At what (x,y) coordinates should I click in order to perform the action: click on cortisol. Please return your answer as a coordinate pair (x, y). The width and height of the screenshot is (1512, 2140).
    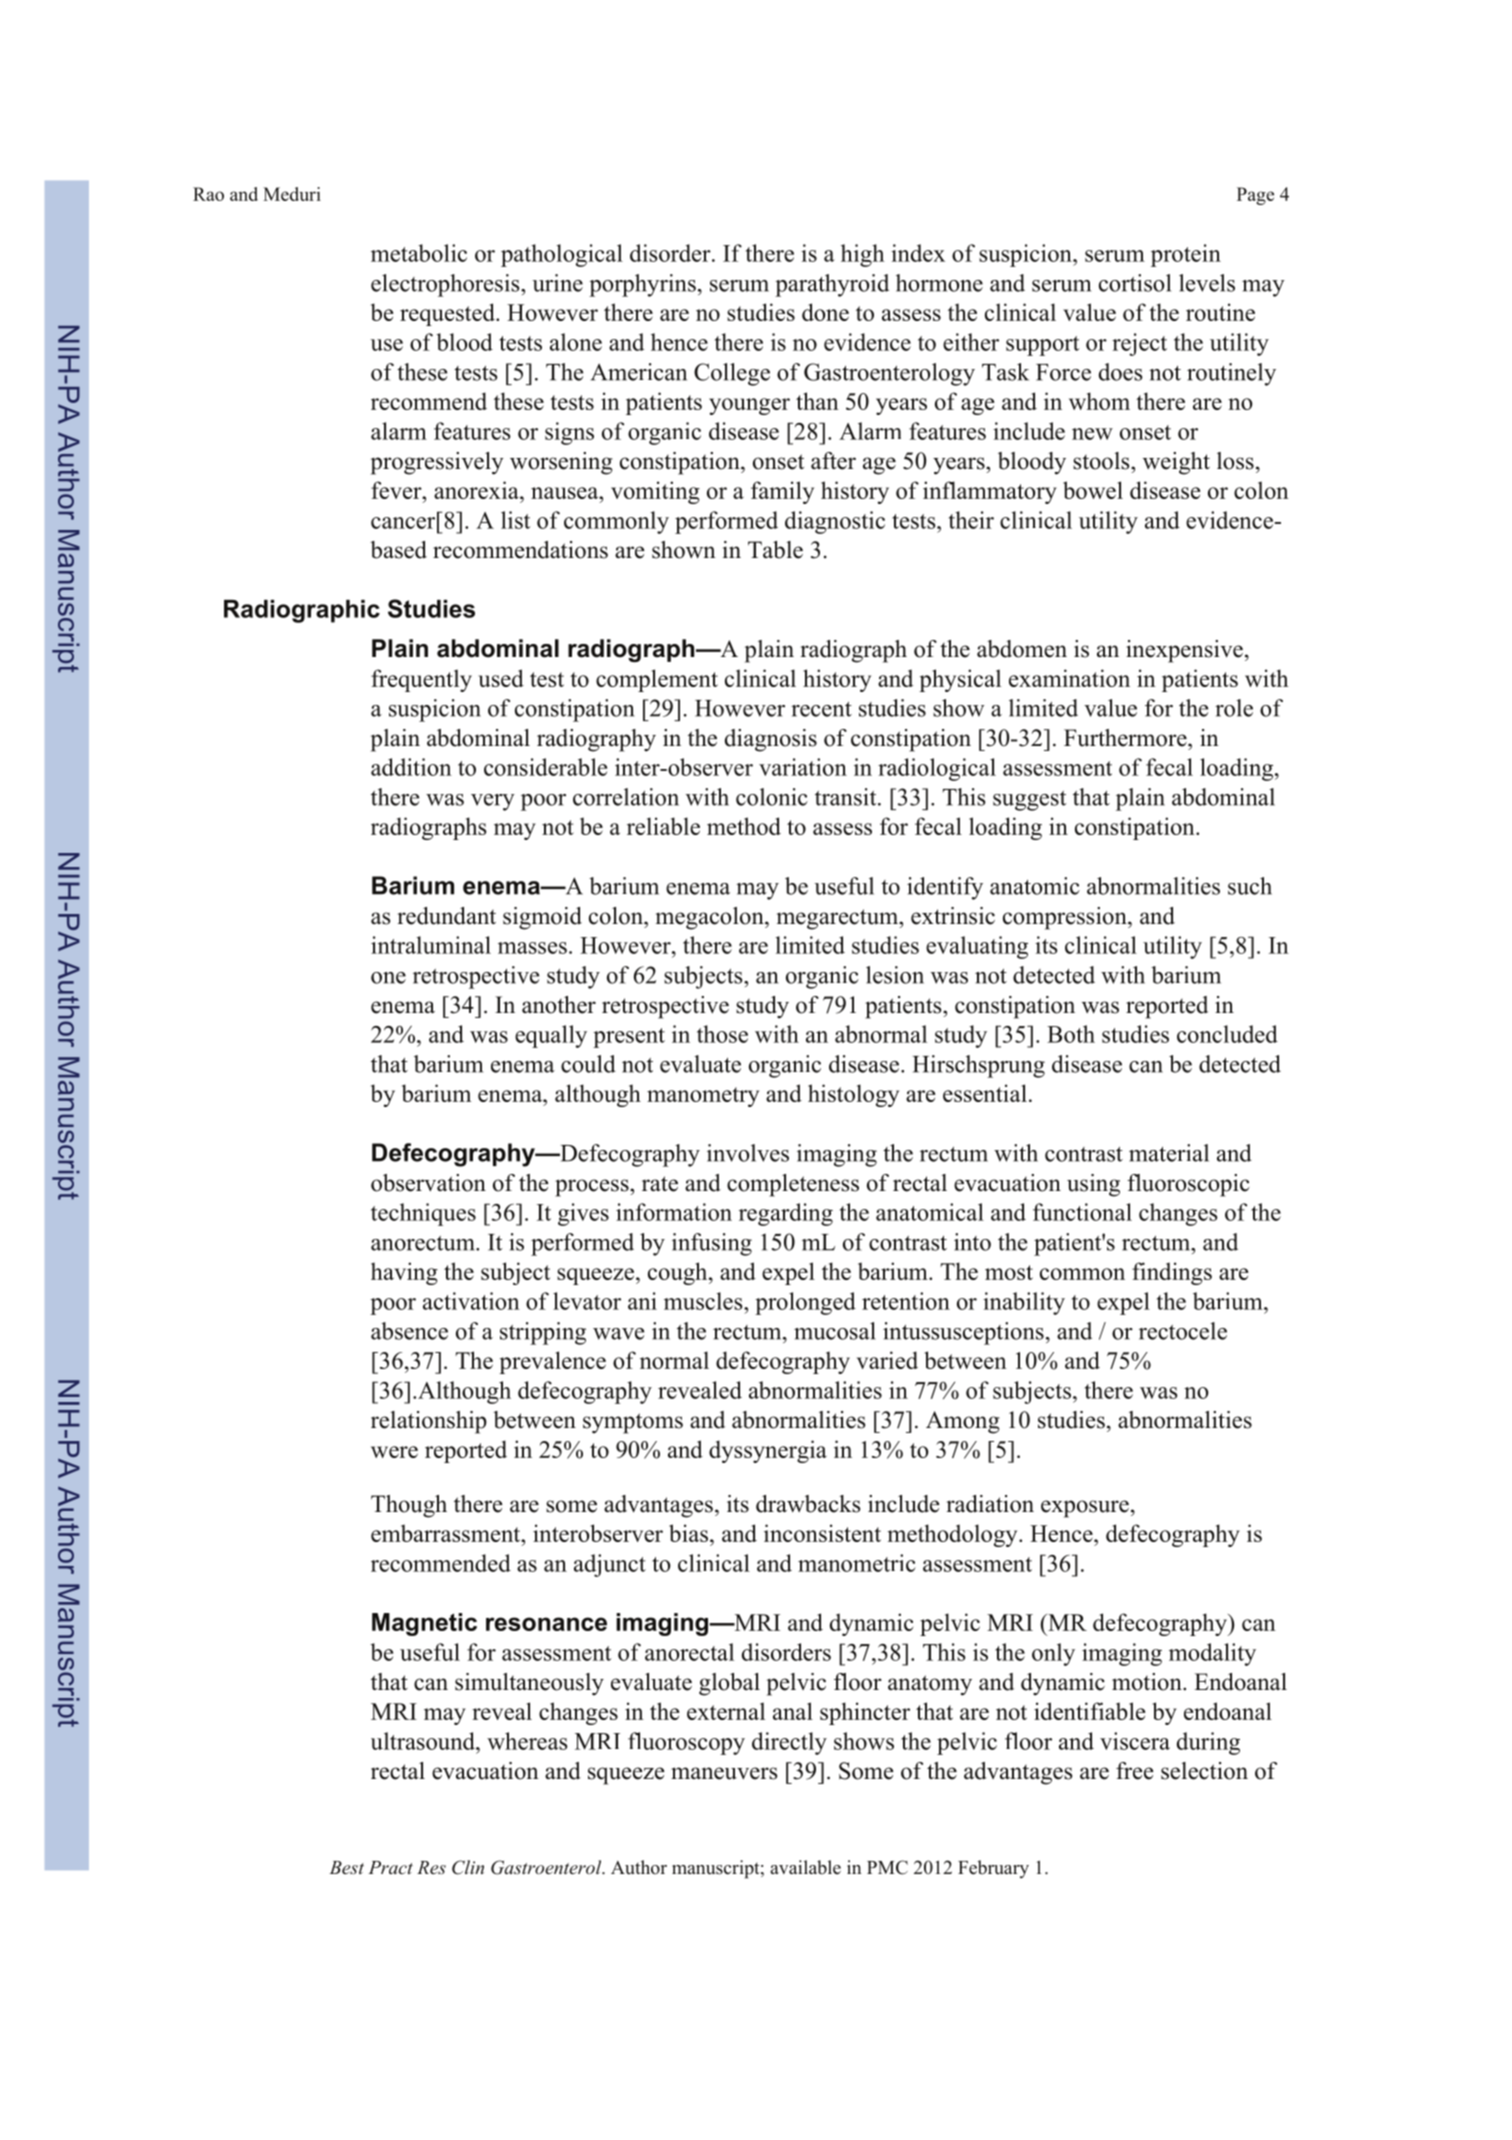
    Looking at the image, I should click on (1135, 283).
